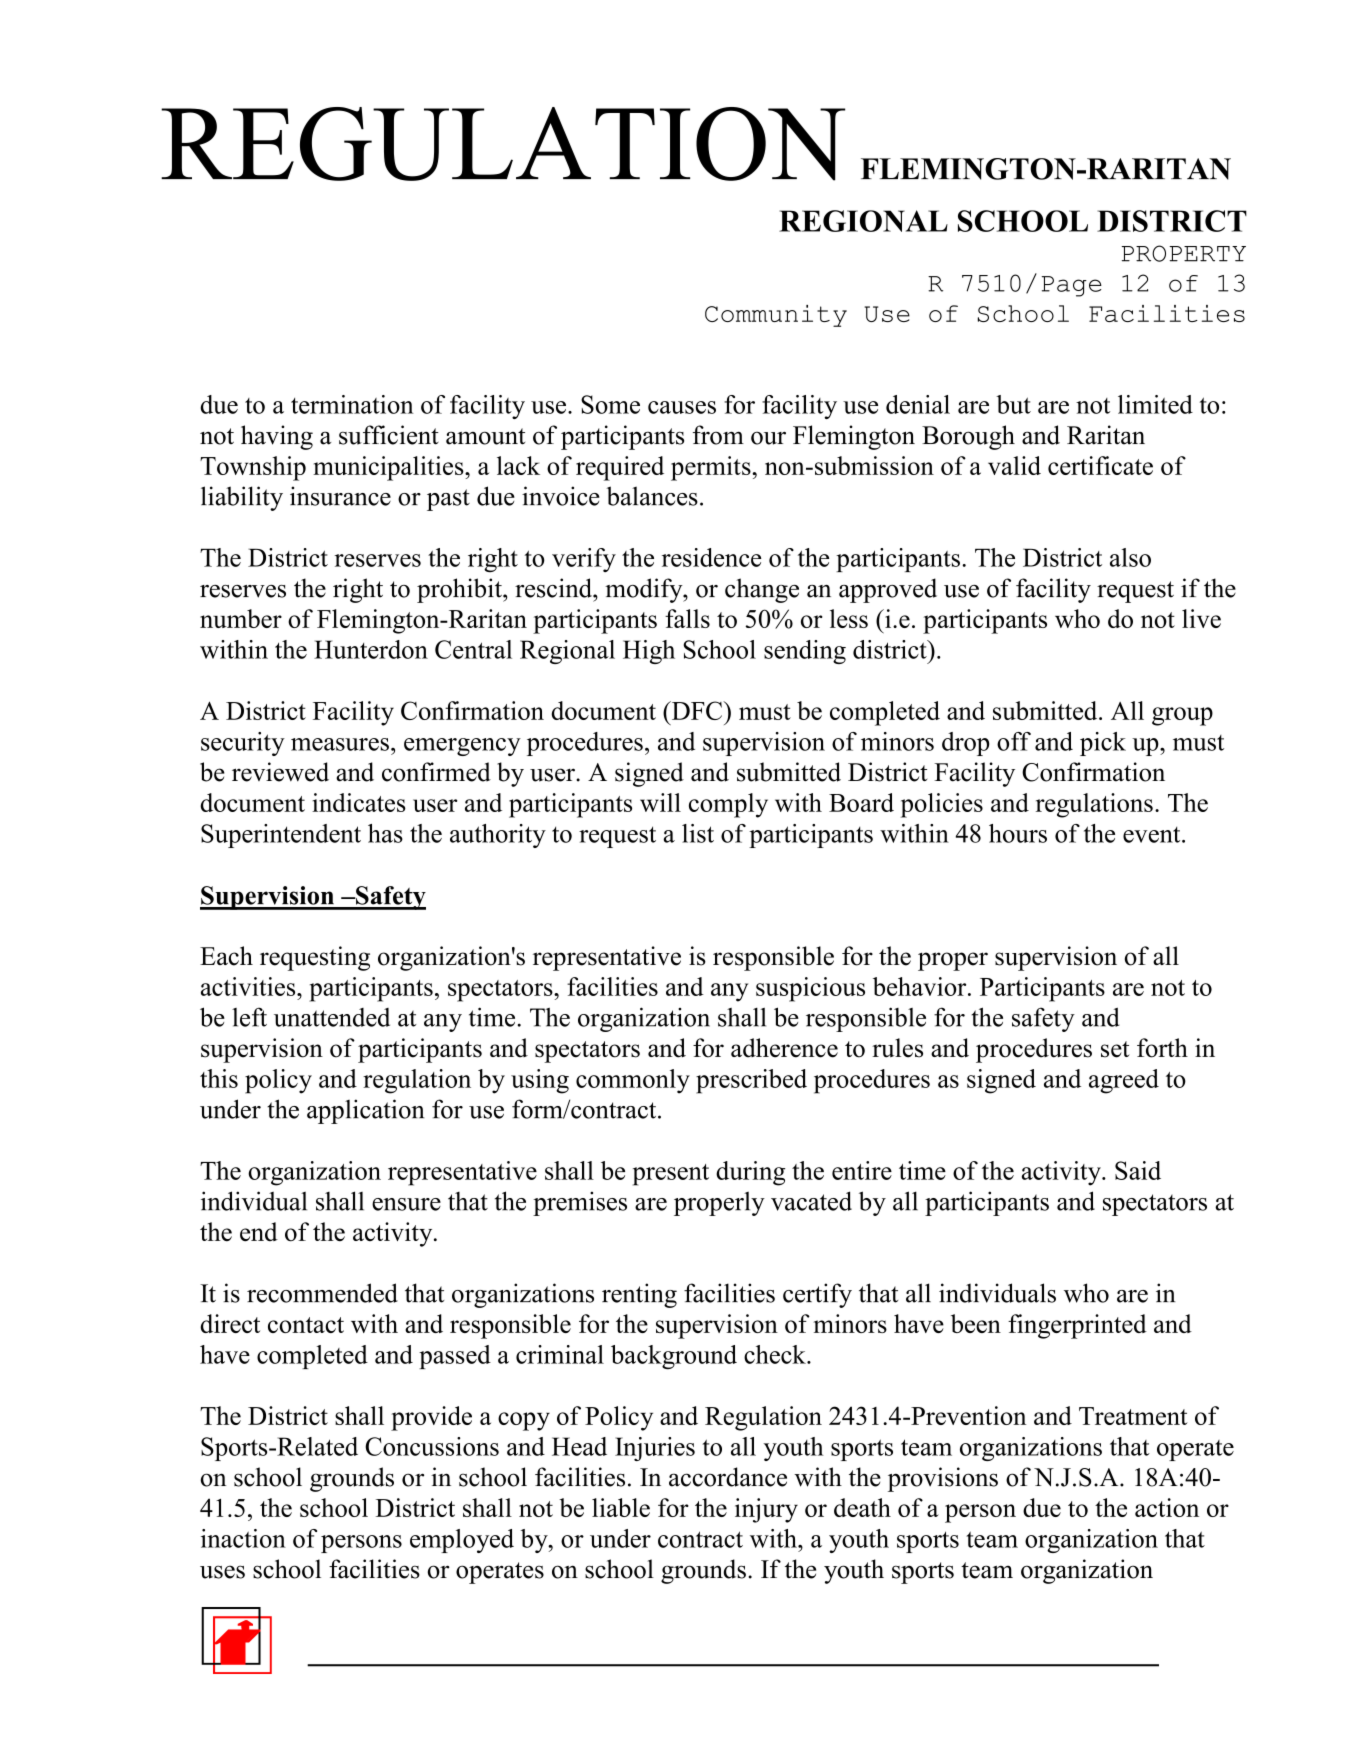 This screenshot has height=1759, width=1359. What do you see at coordinates (352, 404) in the screenshot?
I see `termination` at bounding box center [352, 404].
